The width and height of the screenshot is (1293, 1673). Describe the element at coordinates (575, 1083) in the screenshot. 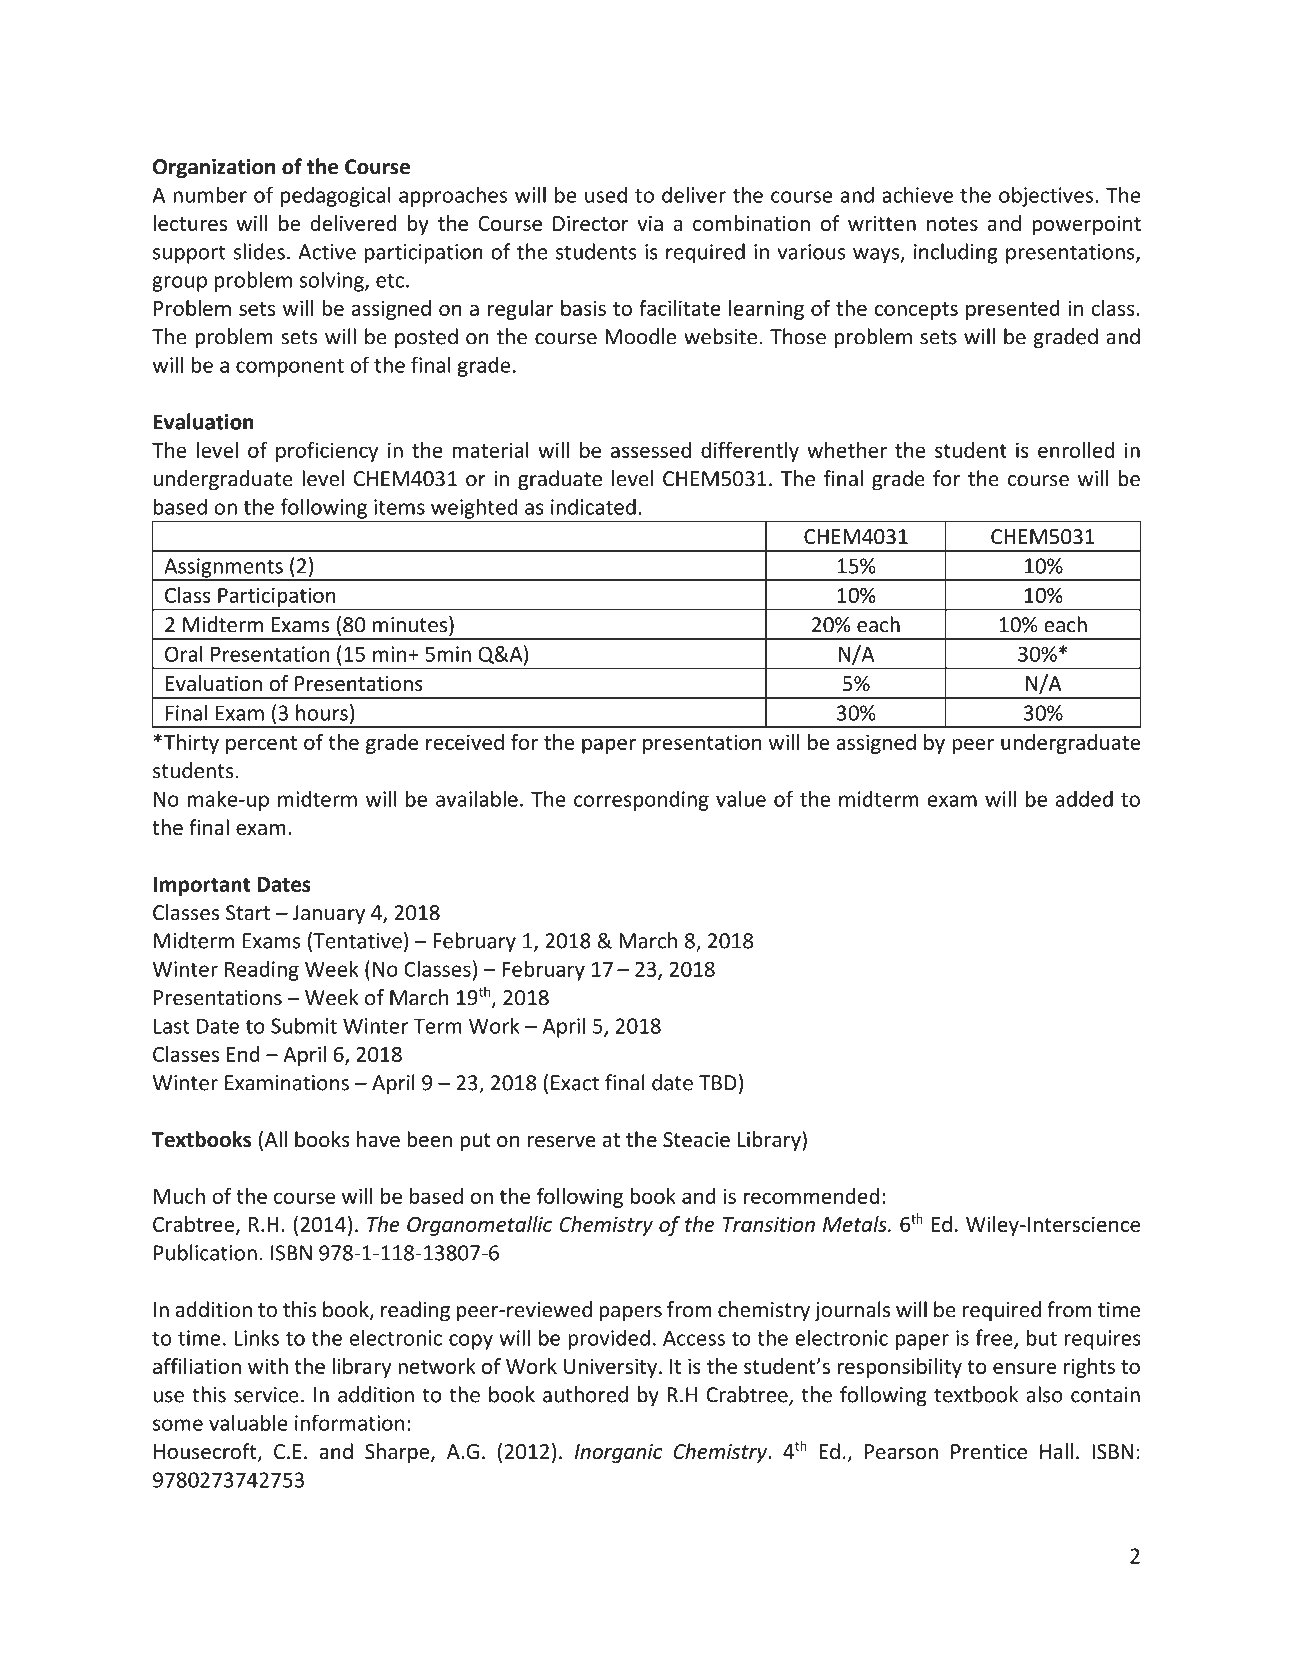

I see `Exact` at that location.
